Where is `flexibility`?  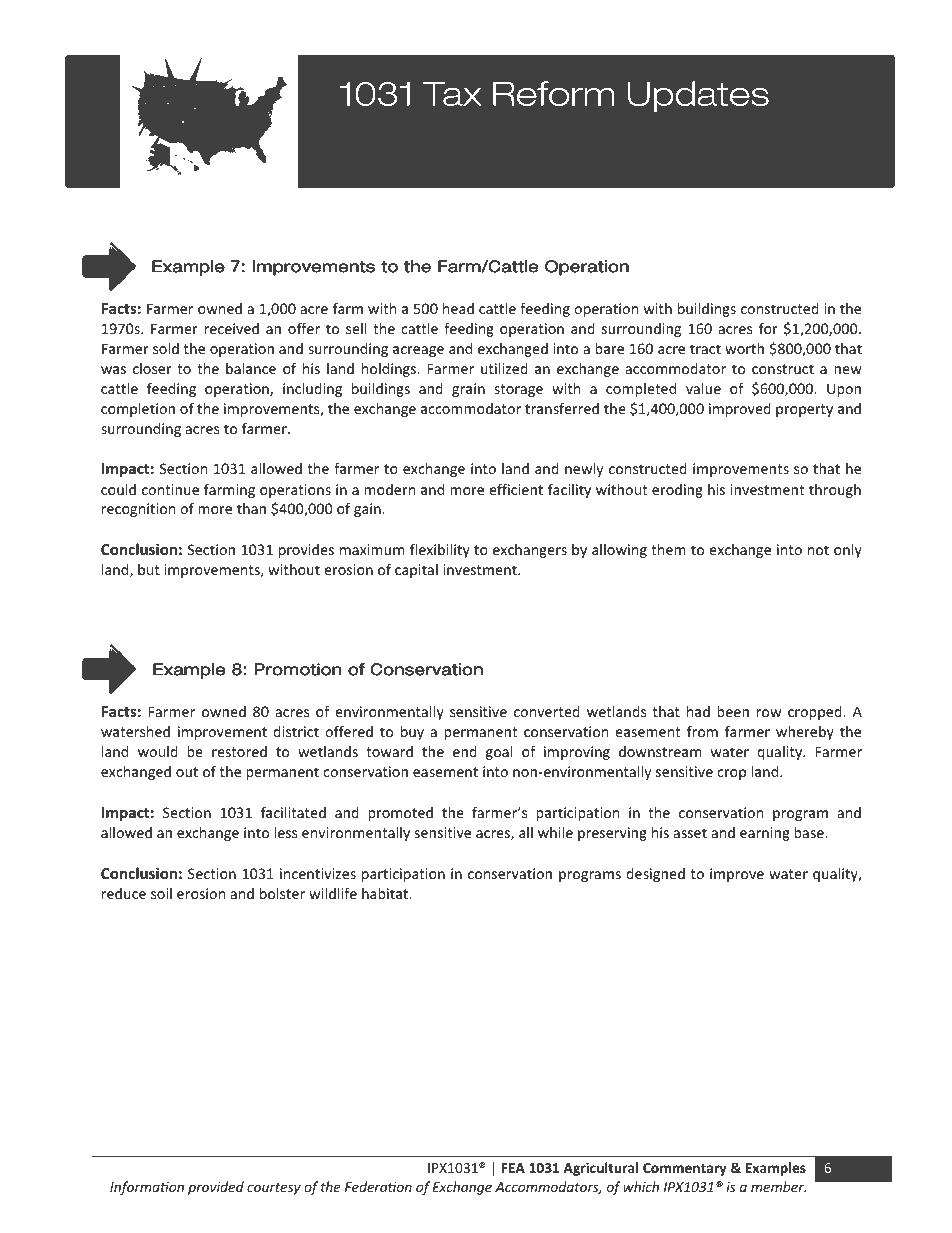
flexibility is located at coordinates (440, 551).
